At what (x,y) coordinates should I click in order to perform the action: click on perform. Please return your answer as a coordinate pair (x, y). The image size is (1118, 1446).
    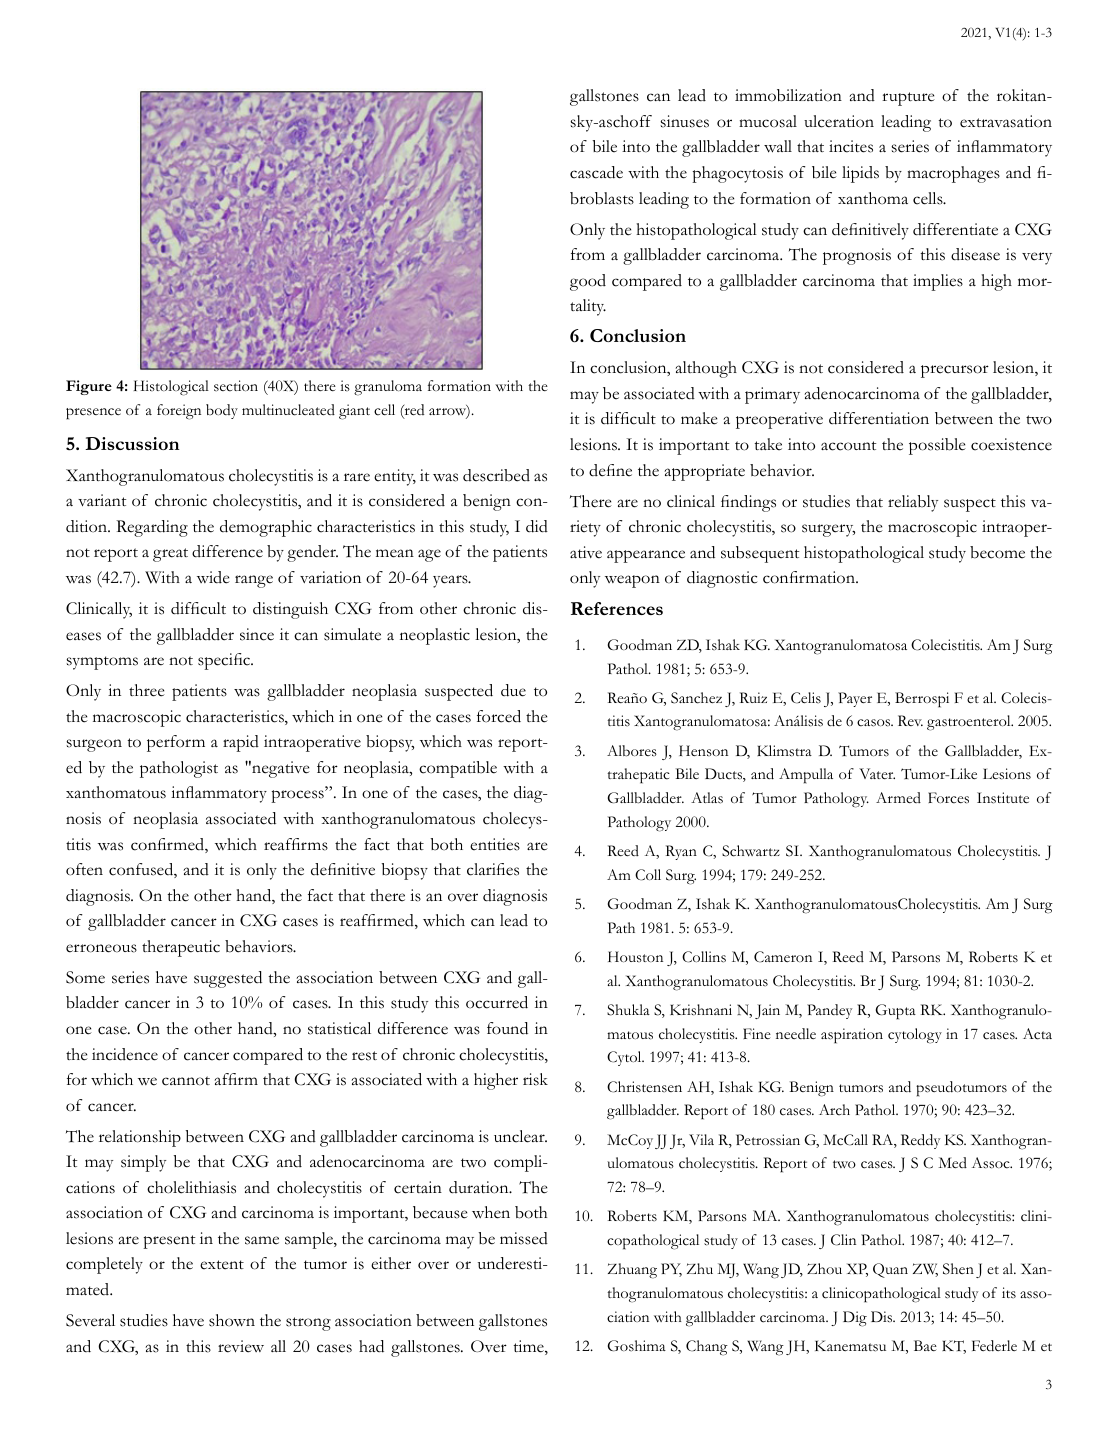
    Looking at the image, I should click on (176, 743).
